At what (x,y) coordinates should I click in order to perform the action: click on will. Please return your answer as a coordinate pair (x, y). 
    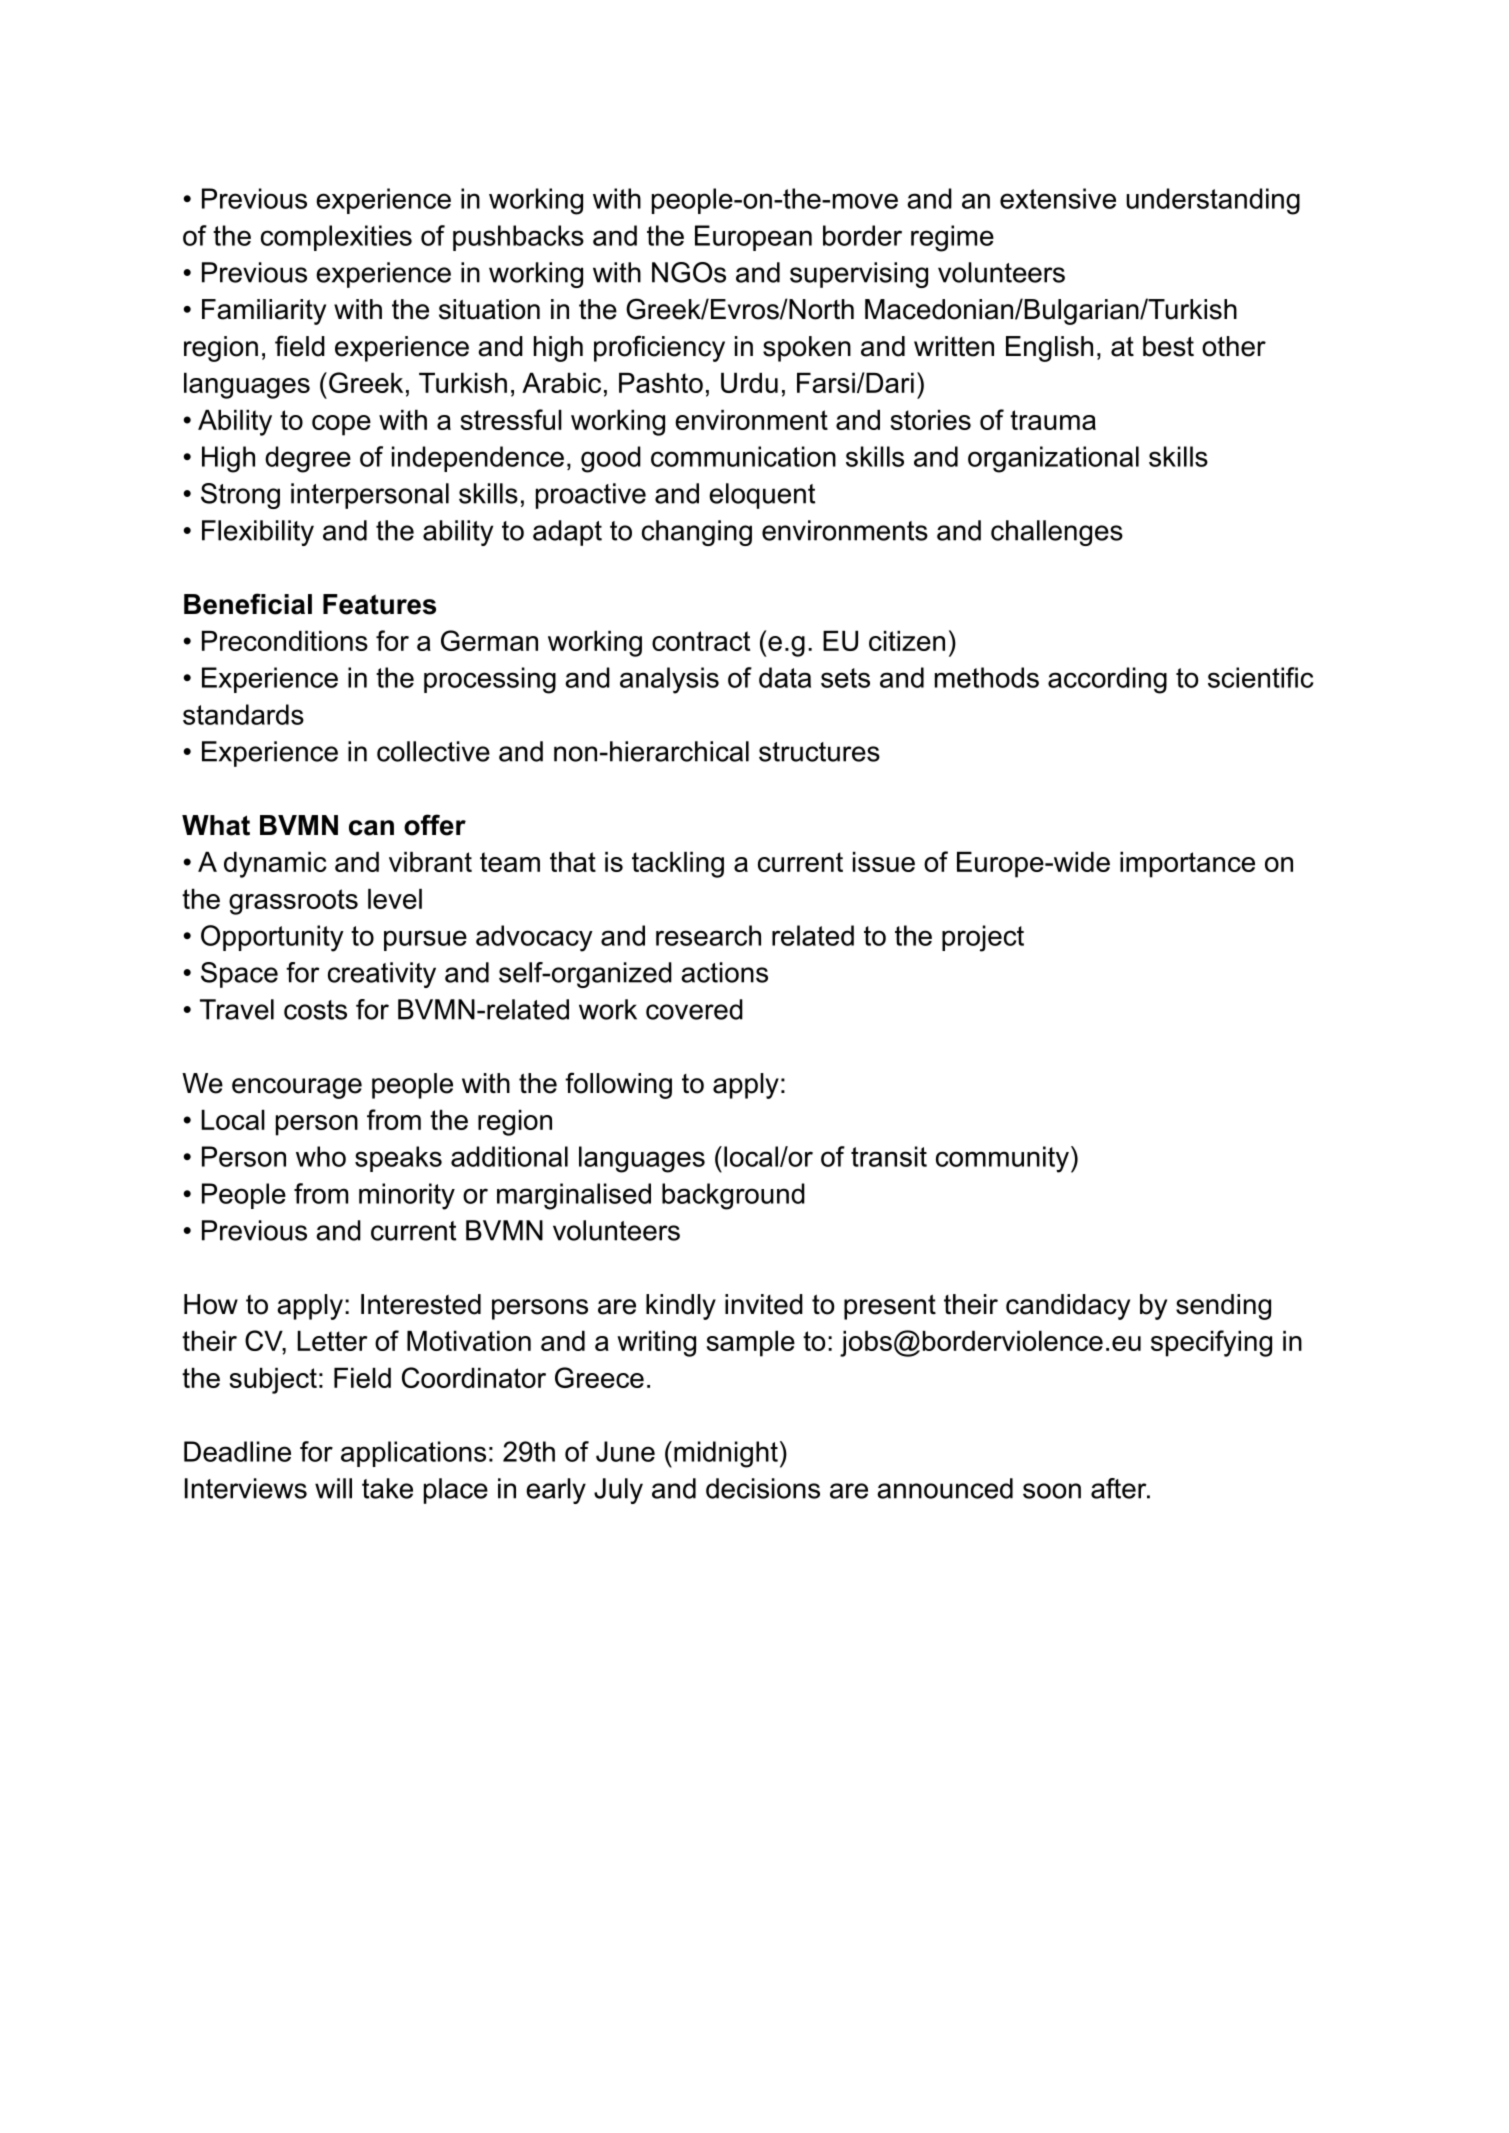
    Looking at the image, I should click on (333, 1488).
